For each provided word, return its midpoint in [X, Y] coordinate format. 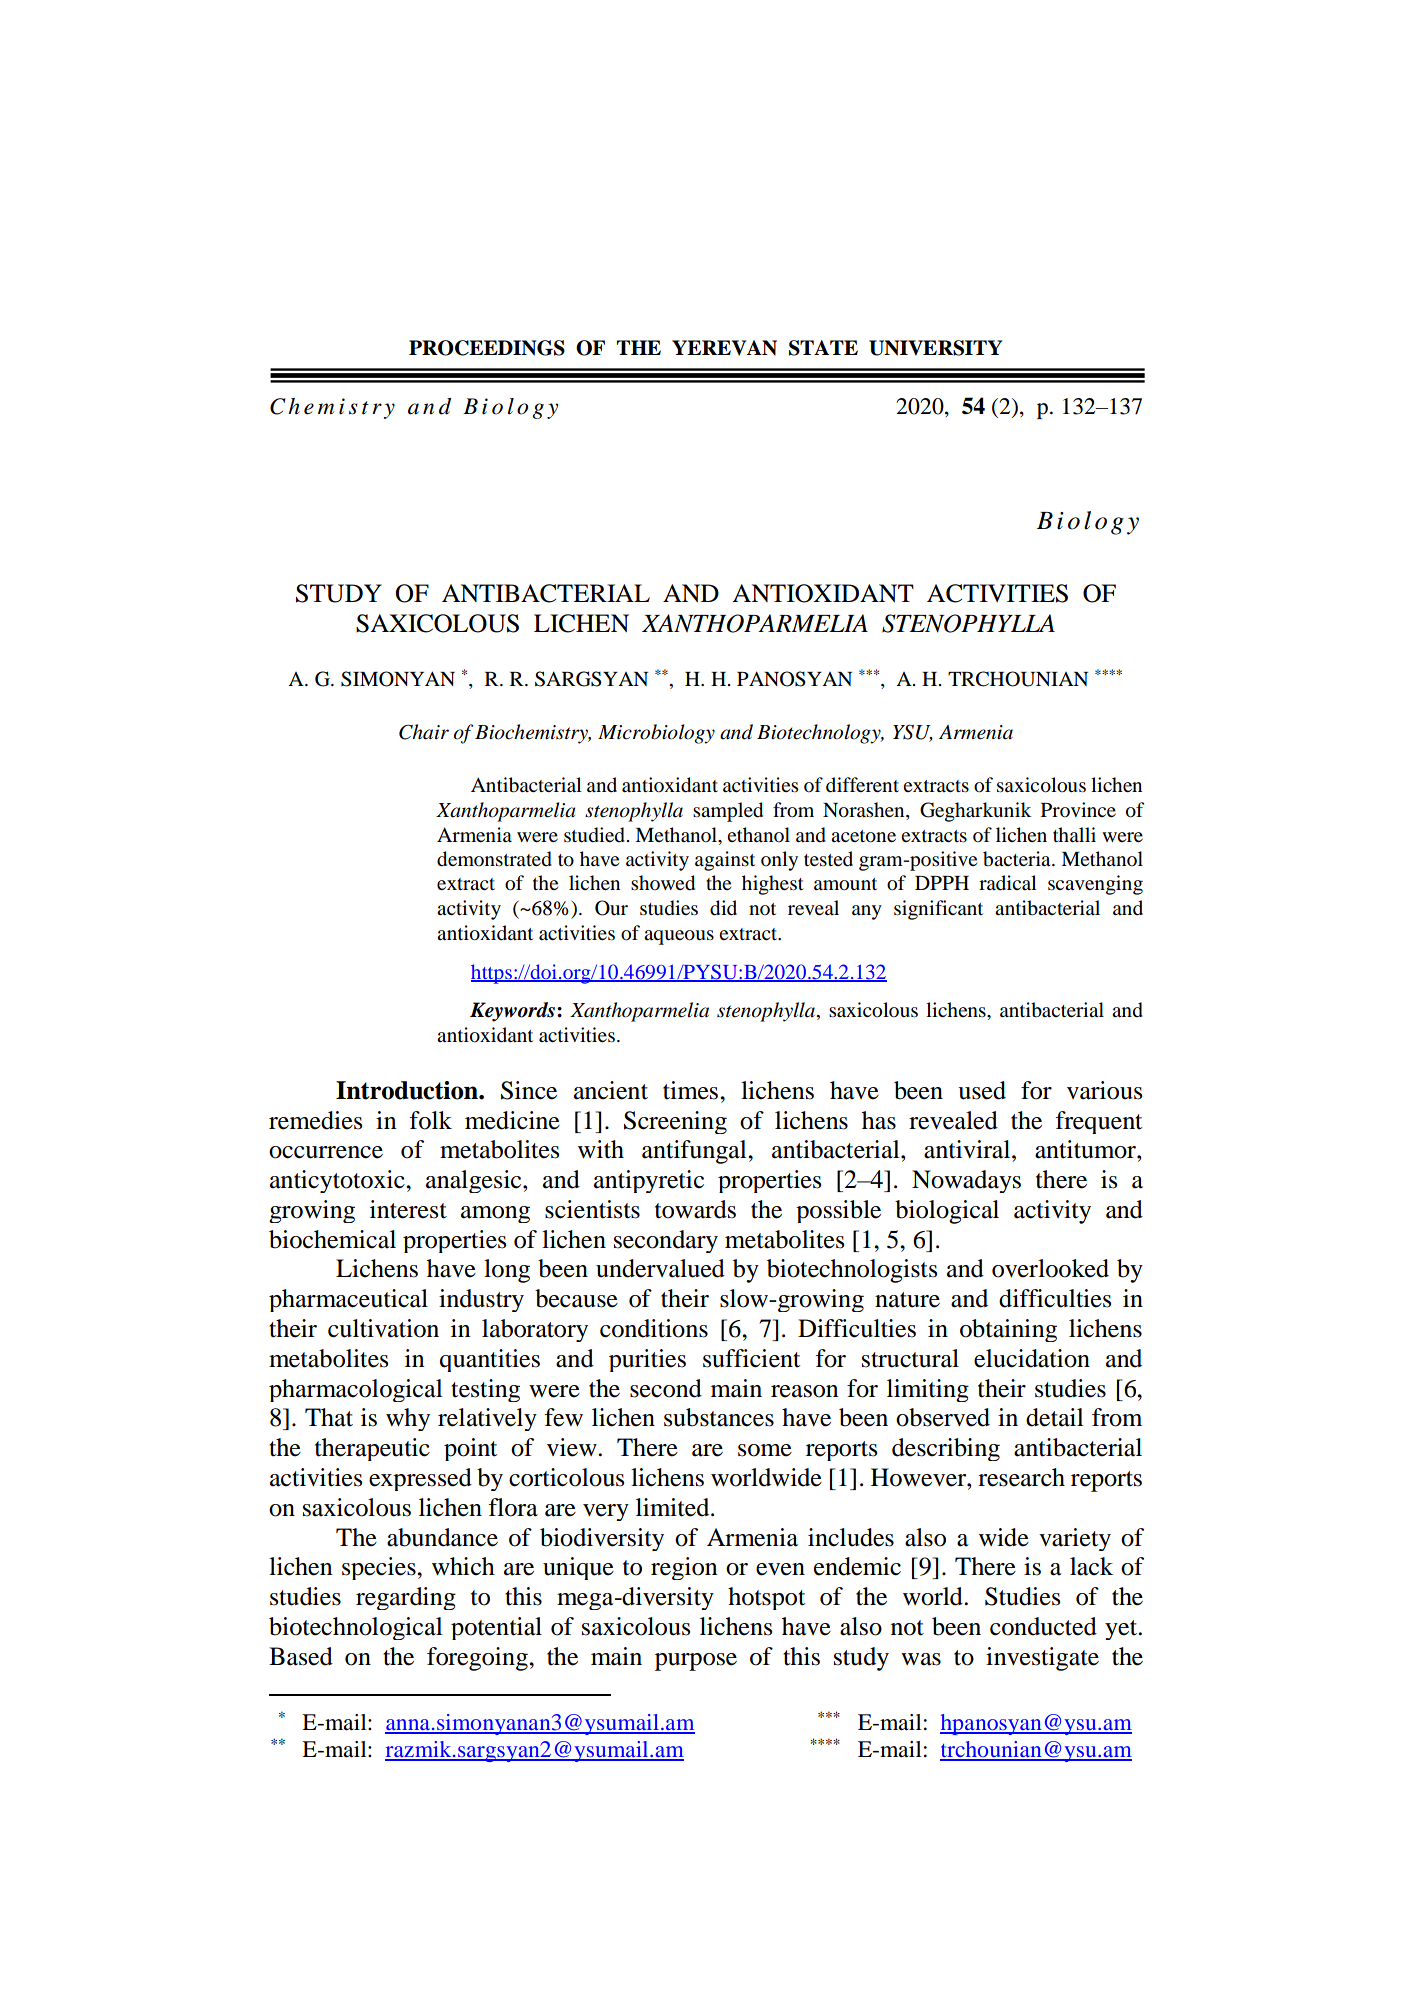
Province [1078, 810]
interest [408, 1209]
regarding [406, 1598]
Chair [424, 732]
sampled [728, 812]
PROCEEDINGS [487, 348]
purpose [696, 1662]
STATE [823, 348]
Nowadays [966, 1181]
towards [695, 1209]
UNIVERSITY [935, 348]
